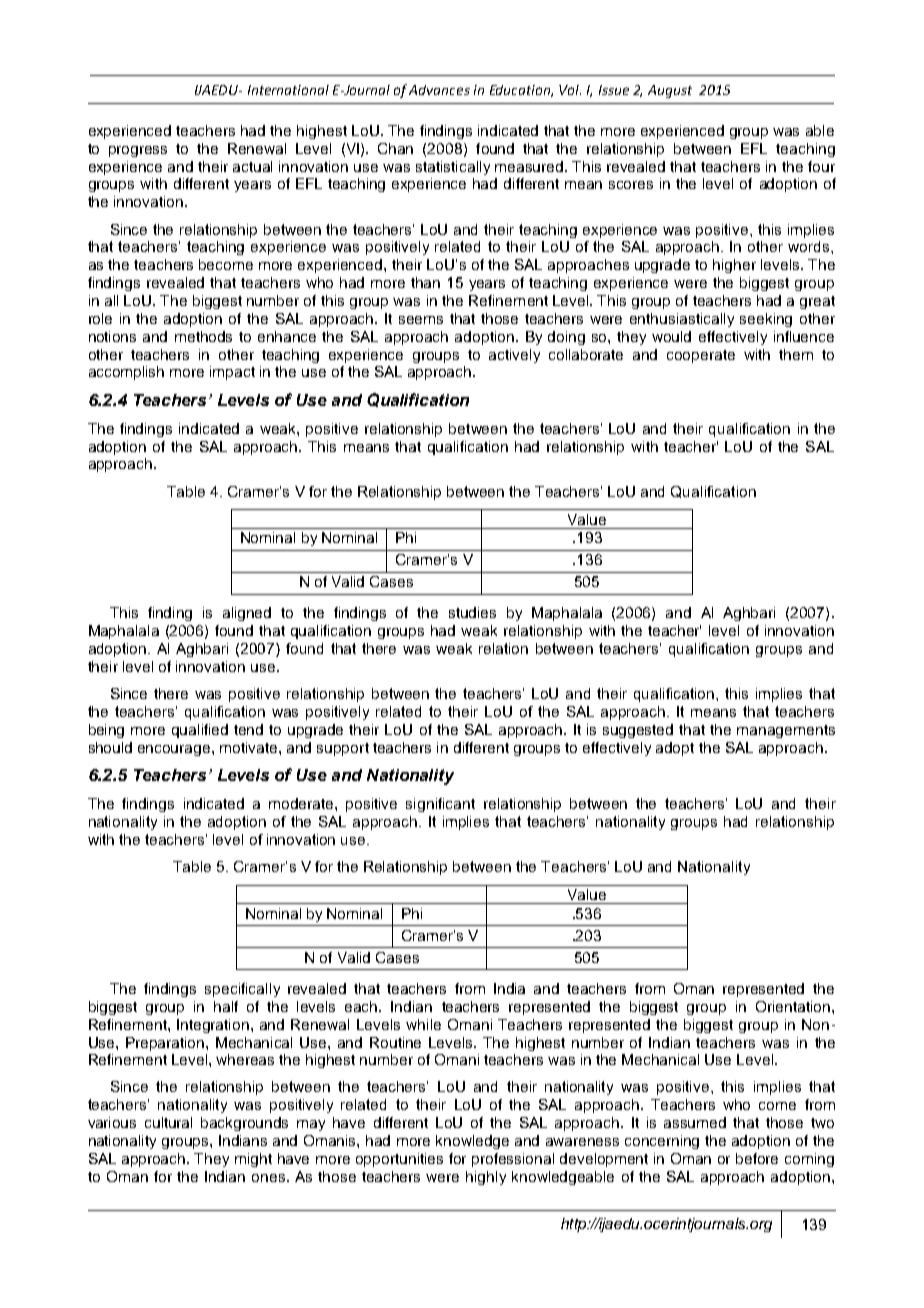  I want to click on suggested, so click(638, 731).
